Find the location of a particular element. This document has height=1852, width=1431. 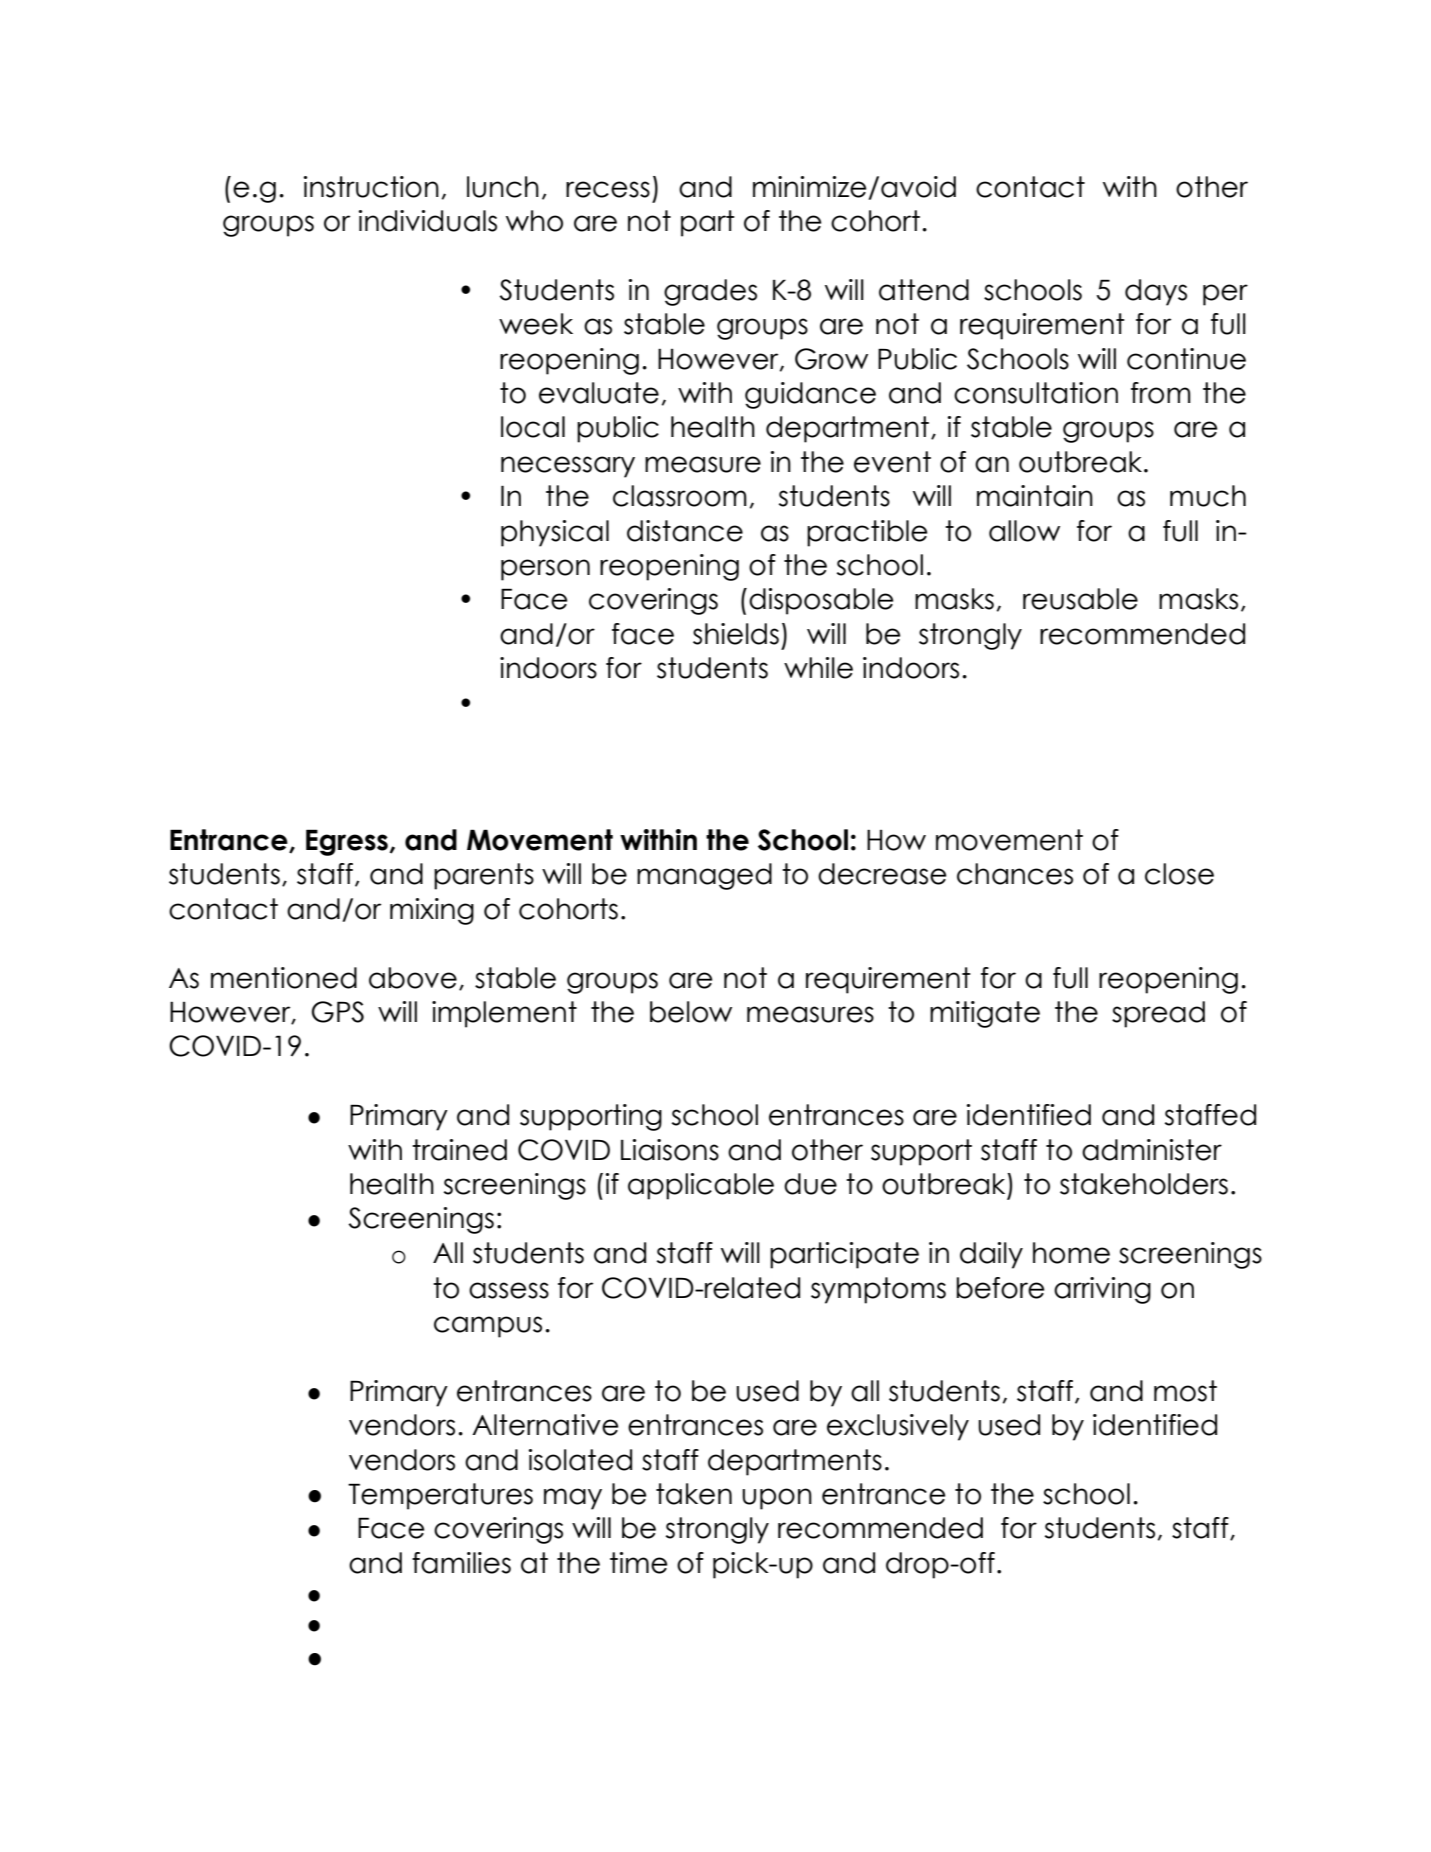

grades is located at coordinates (710, 292).
